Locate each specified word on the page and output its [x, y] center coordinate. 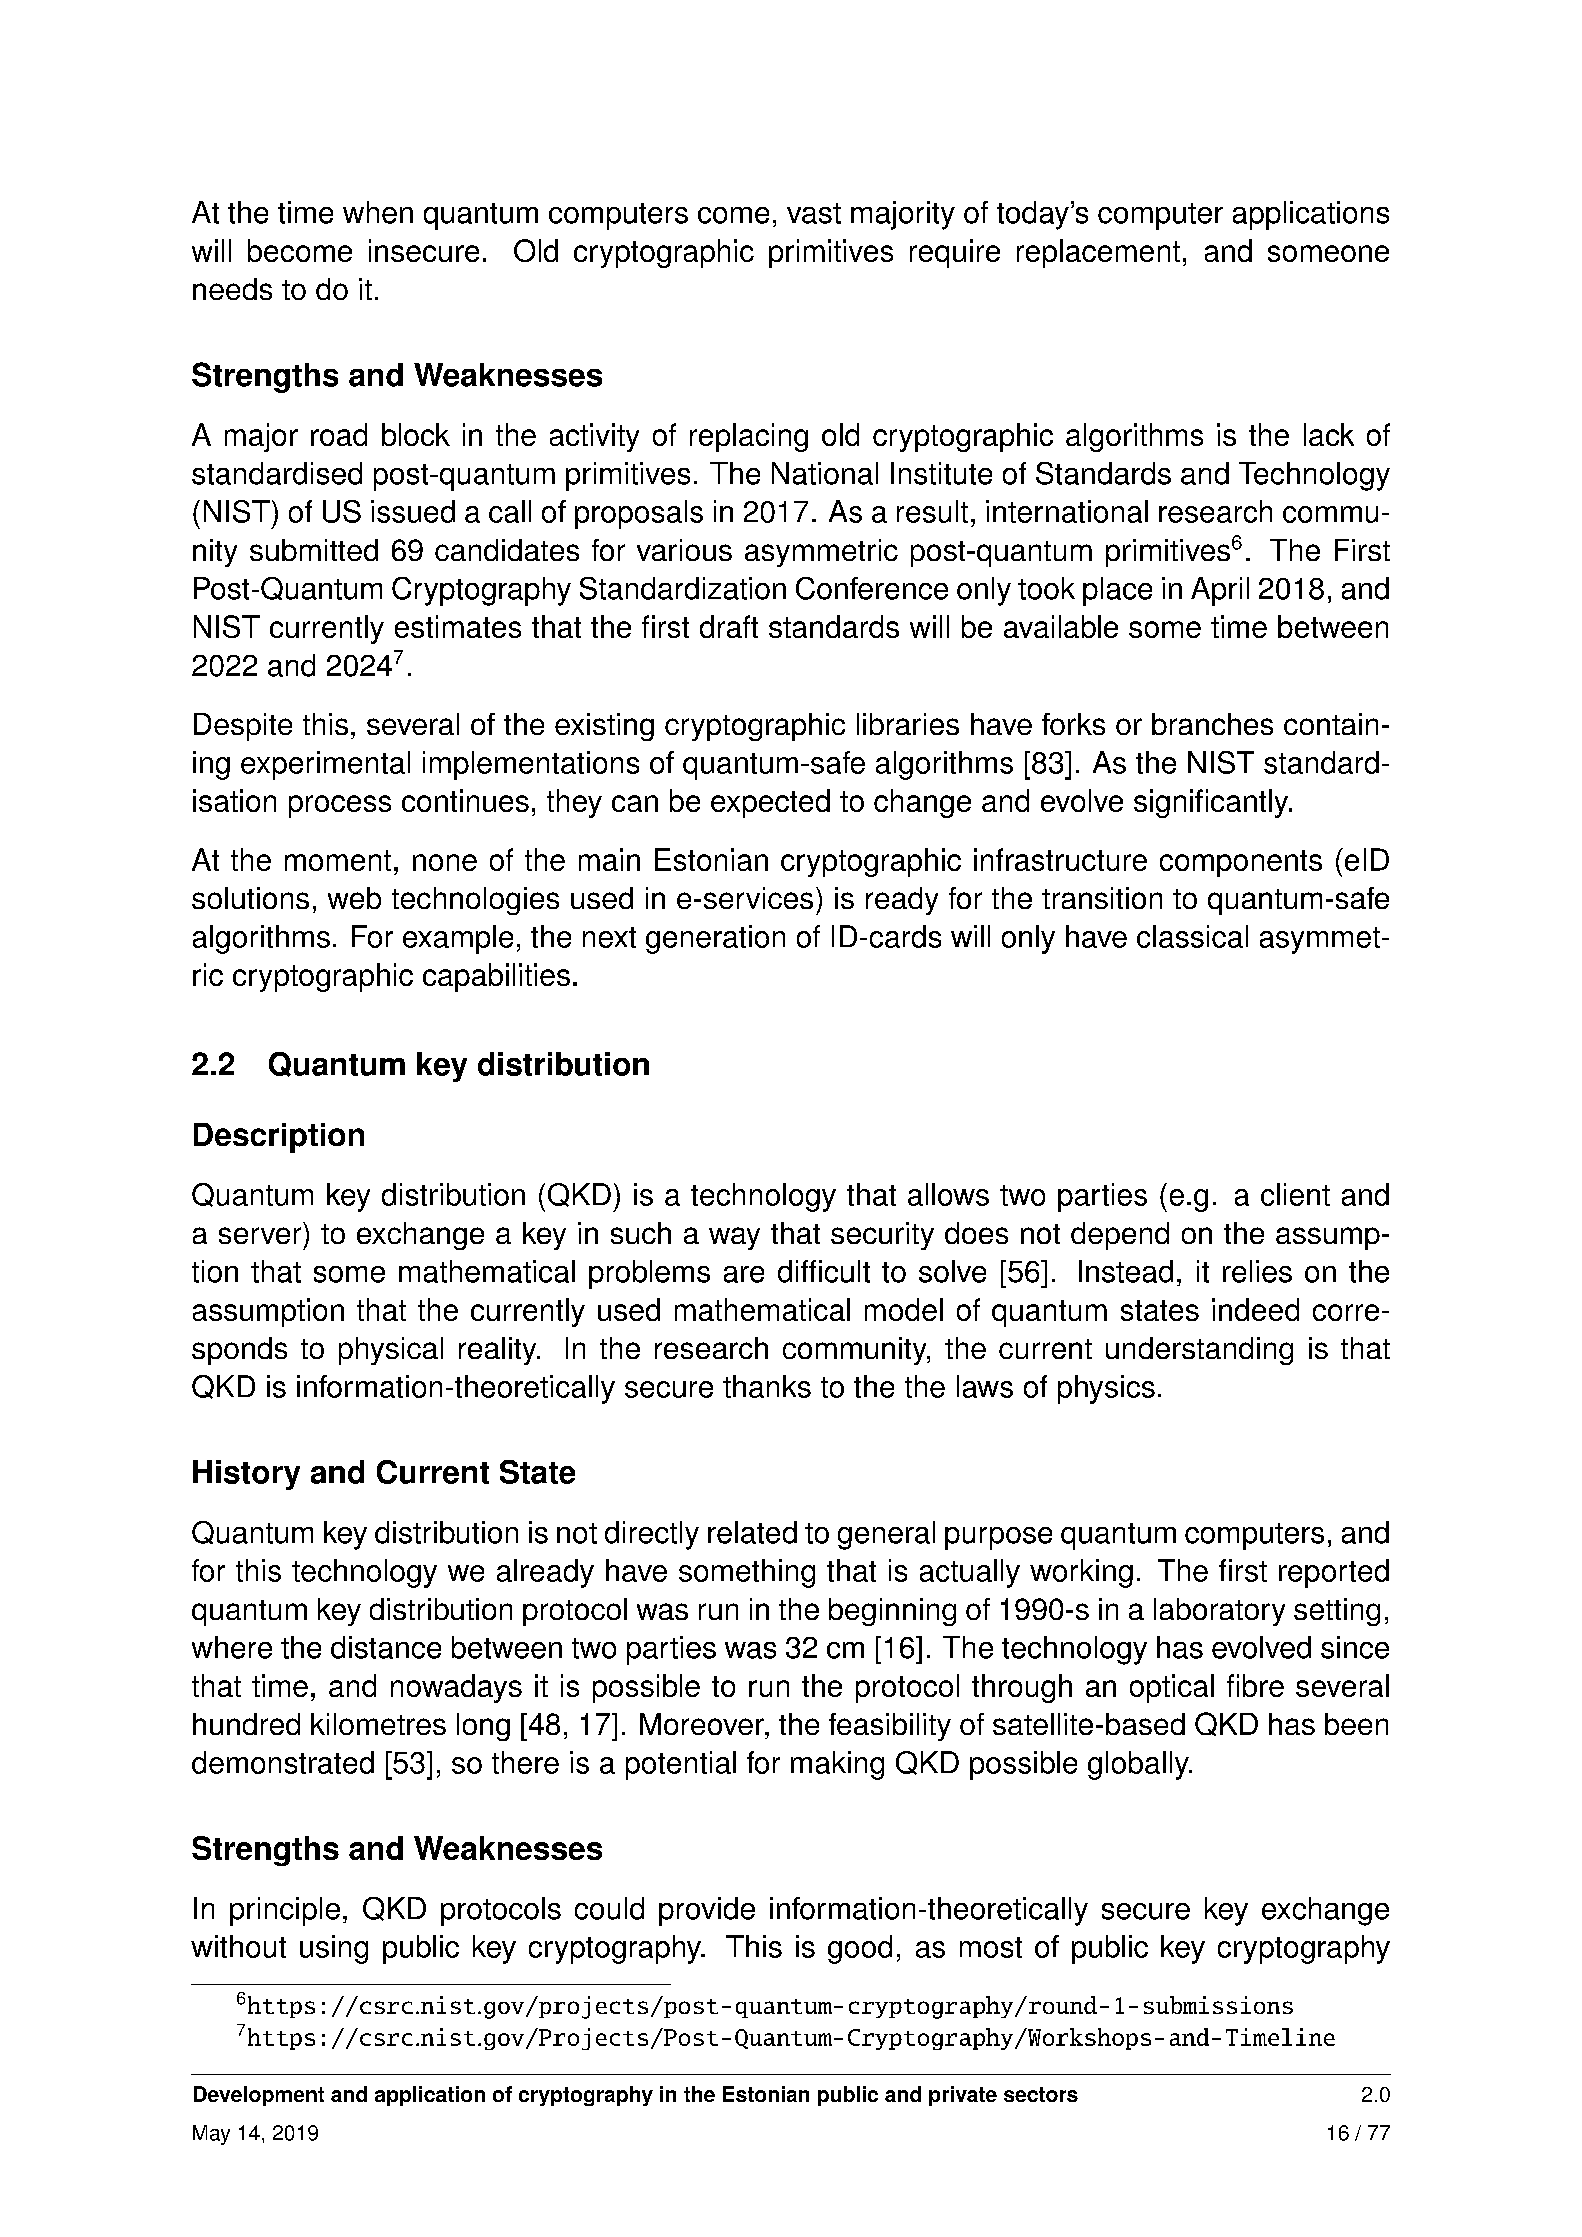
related [752, 1532]
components [1241, 863]
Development [259, 2096]
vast [814, 213]
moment [338, 860]
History [246, 1475]
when [378, 212]
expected [770, 803]
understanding [1199, 1351]
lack [1329, 434]
